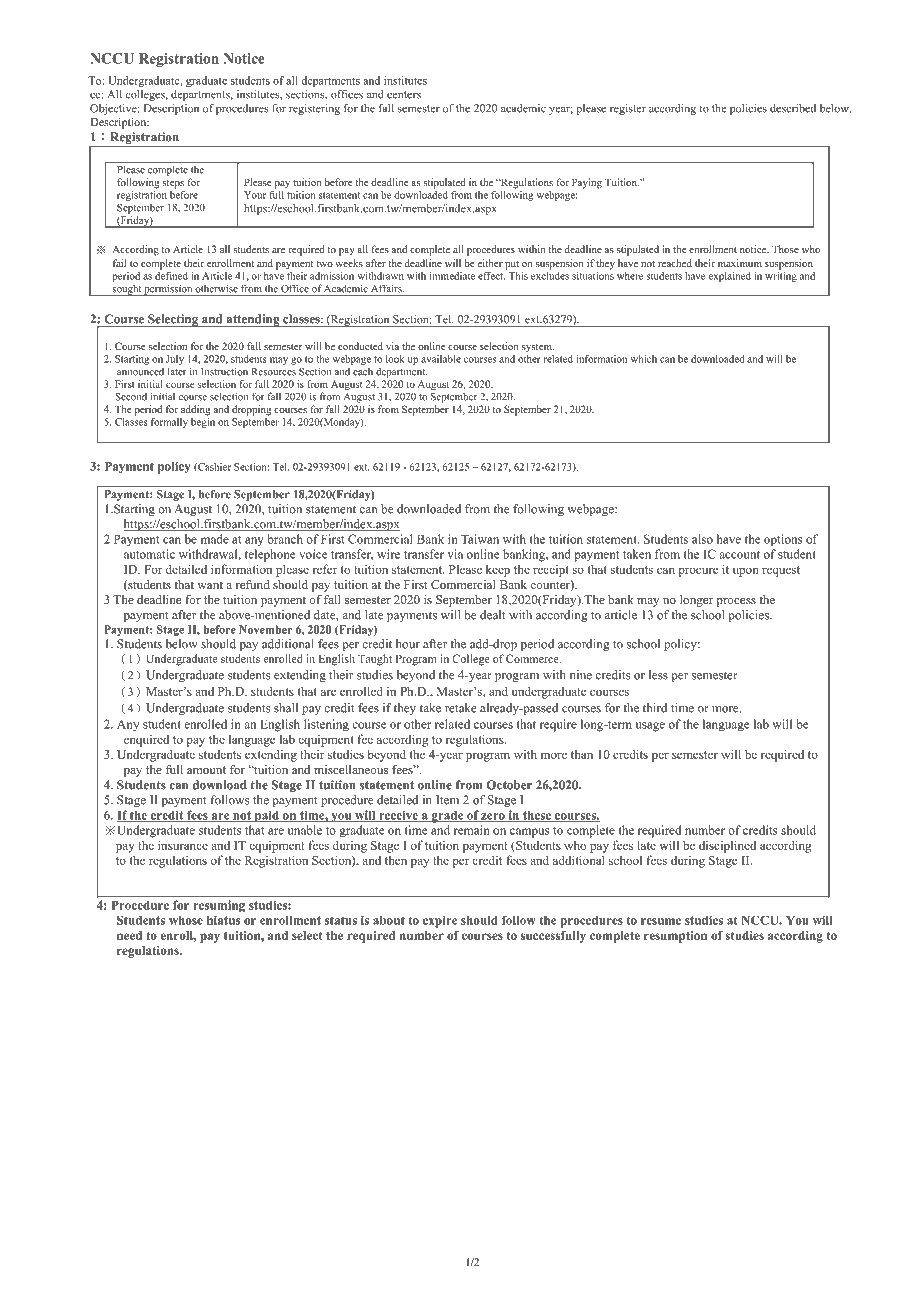 Image resolution: width=924 pixels, height=1308 pixels. I want to click on Taiwan, so click(480, 539).
